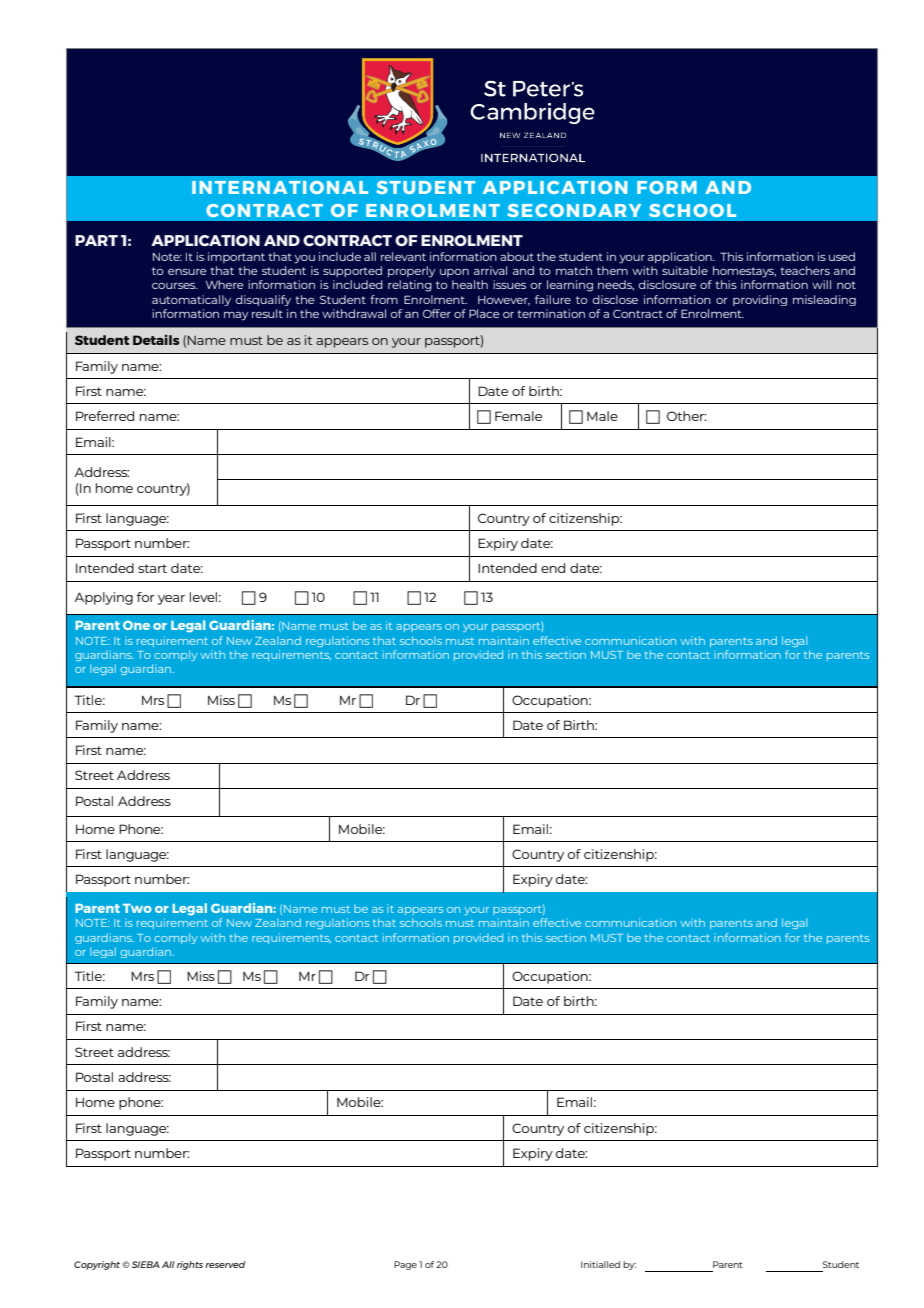 The width and height of the screenshot is (924, 1308). I want to click on about, so click(517, 256).
